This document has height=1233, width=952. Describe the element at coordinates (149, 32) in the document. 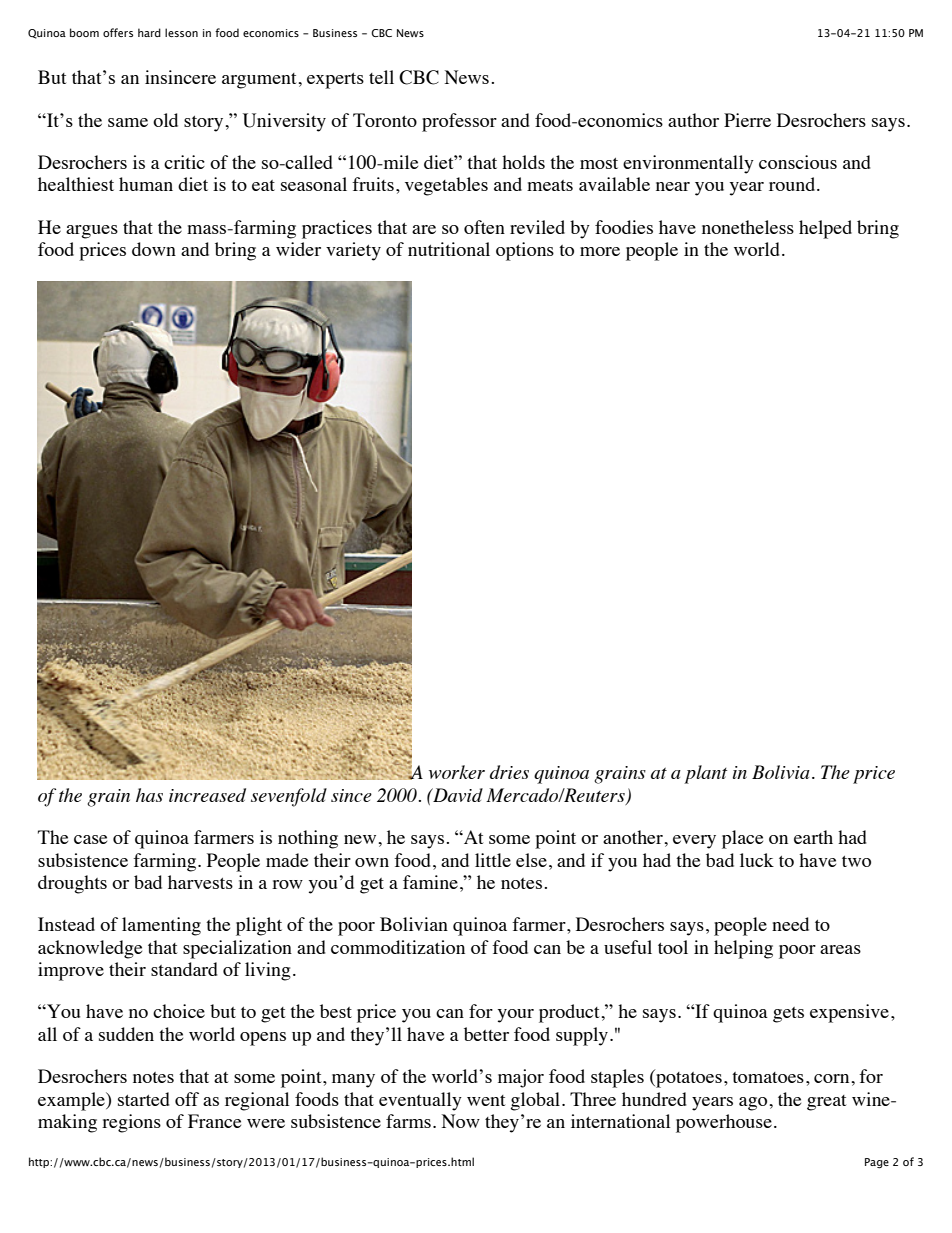

I see `hard` at that location.
